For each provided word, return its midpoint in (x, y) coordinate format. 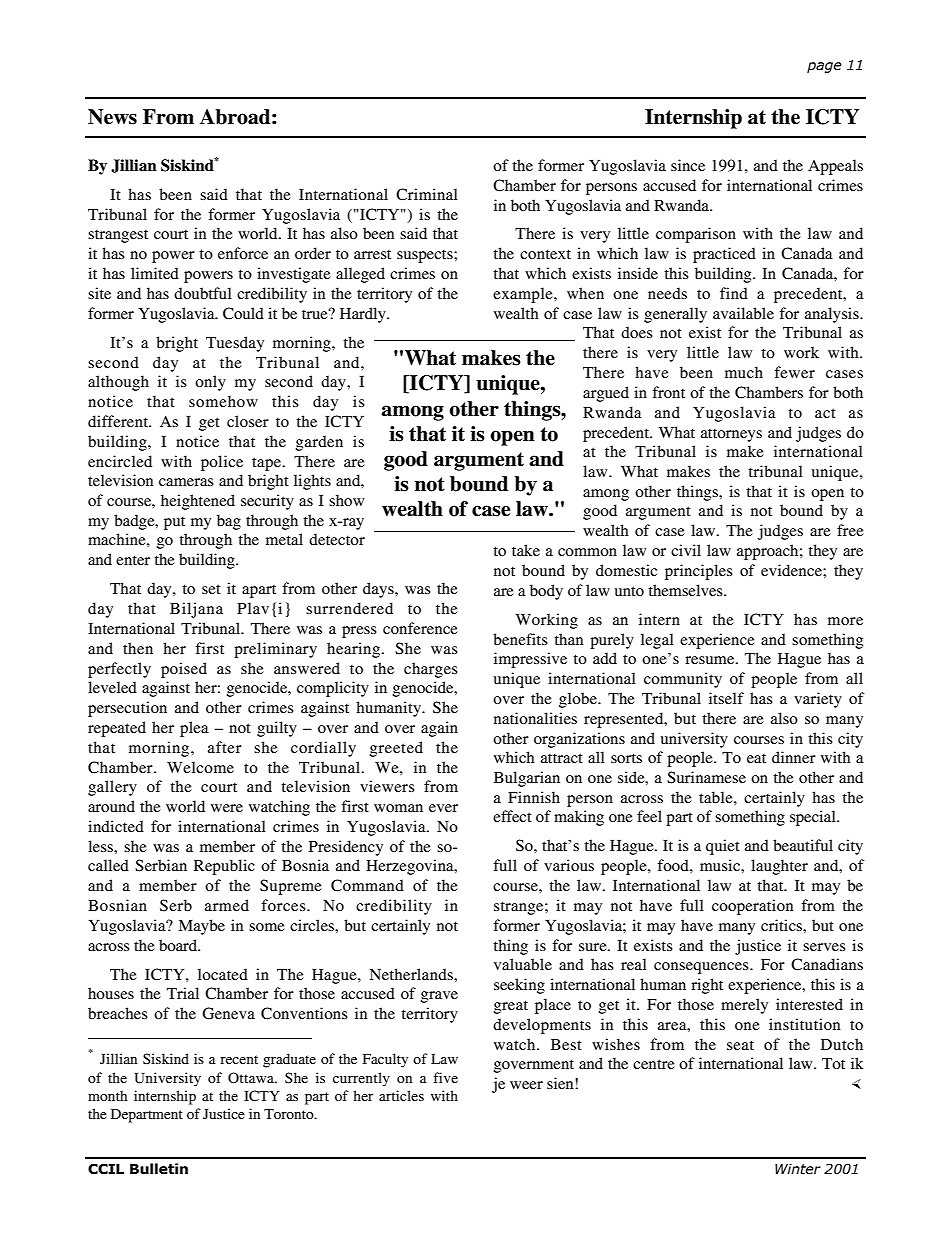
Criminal (427, 194)
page (824, 67)
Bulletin (159, 1169)
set (211, 589)
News (112, 117)
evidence (792, 570)
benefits (520, 639)
